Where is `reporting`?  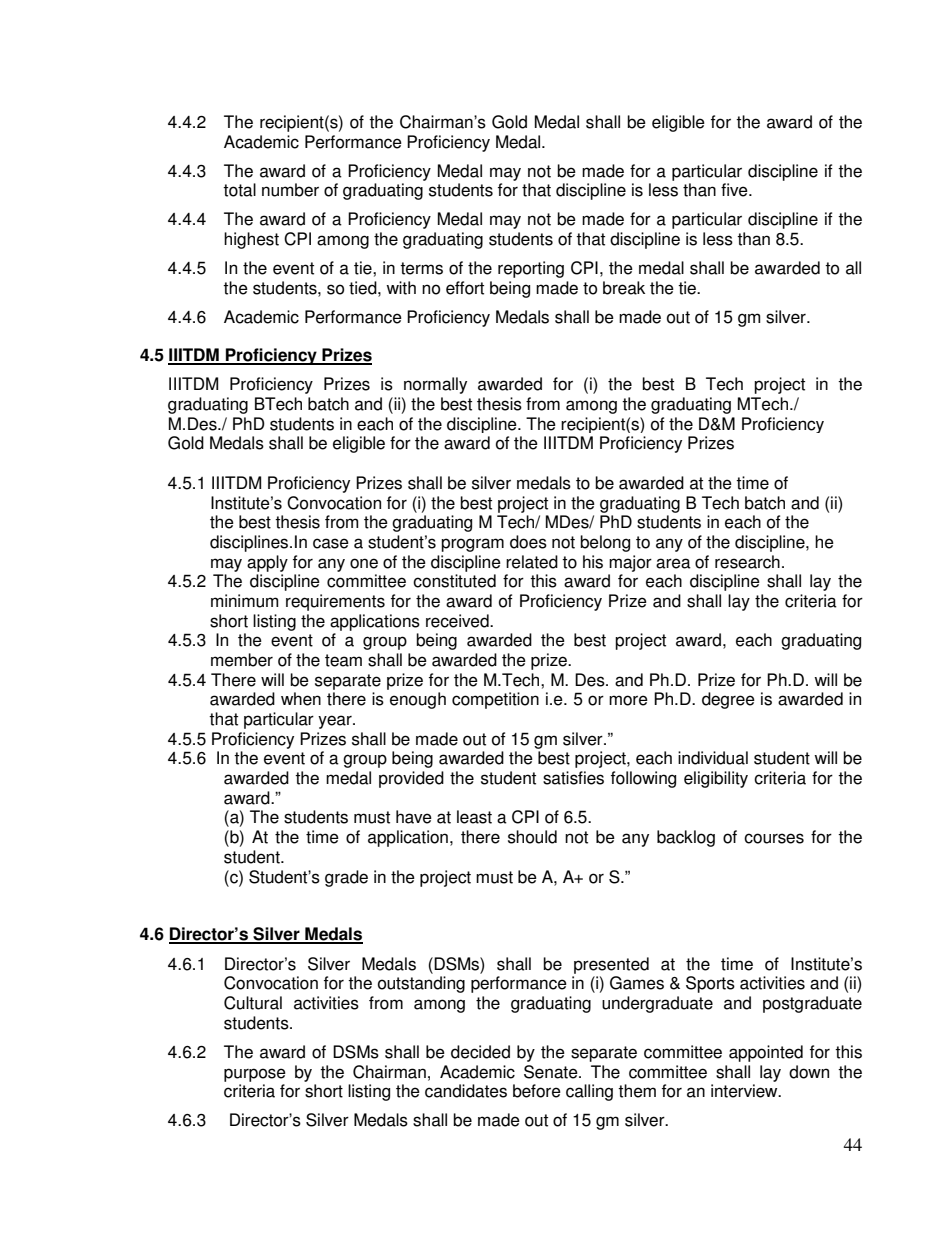
reporting is located at coordinates (531, 269).
